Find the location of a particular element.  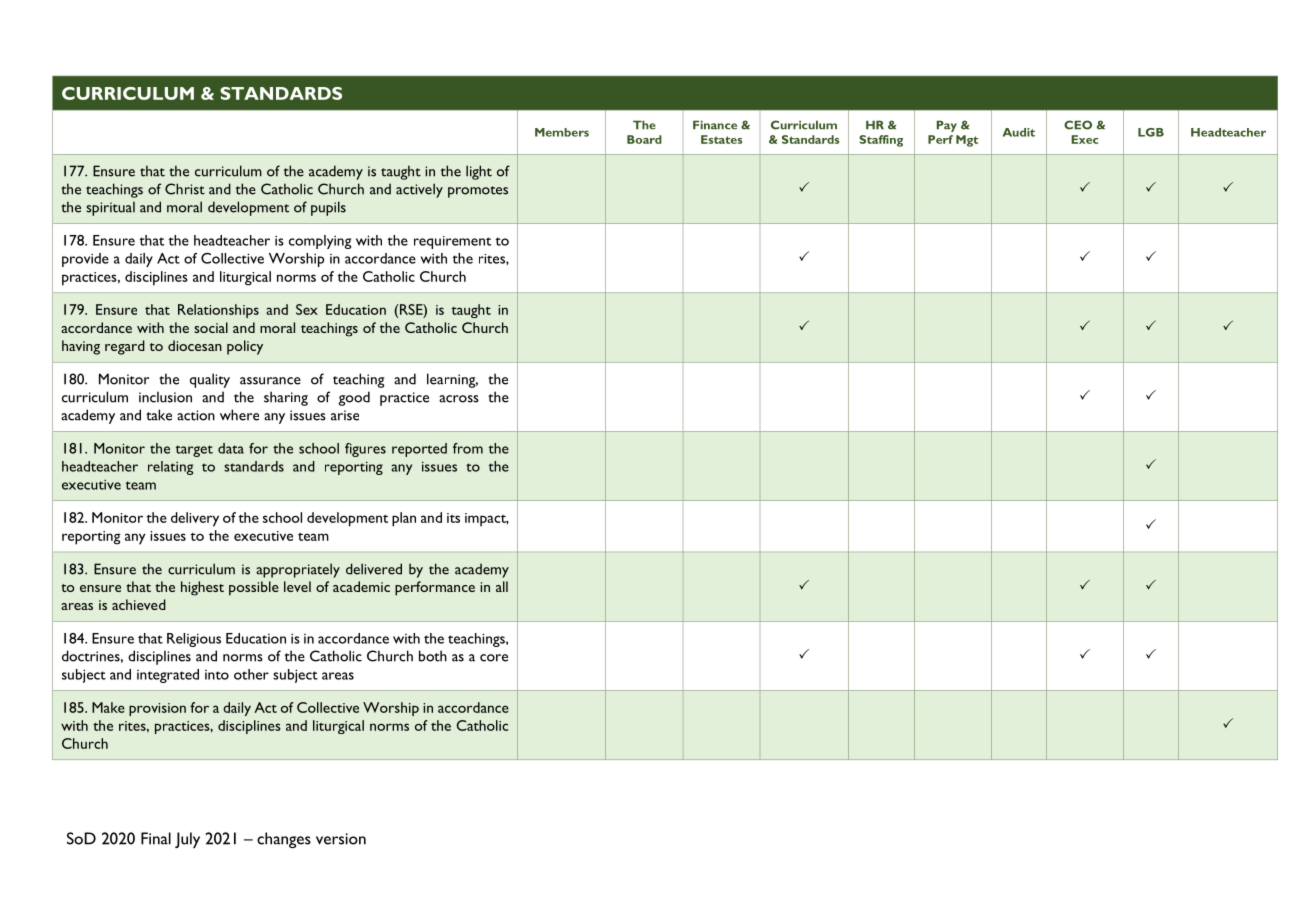

Board is located at coordinates (644, 139).
